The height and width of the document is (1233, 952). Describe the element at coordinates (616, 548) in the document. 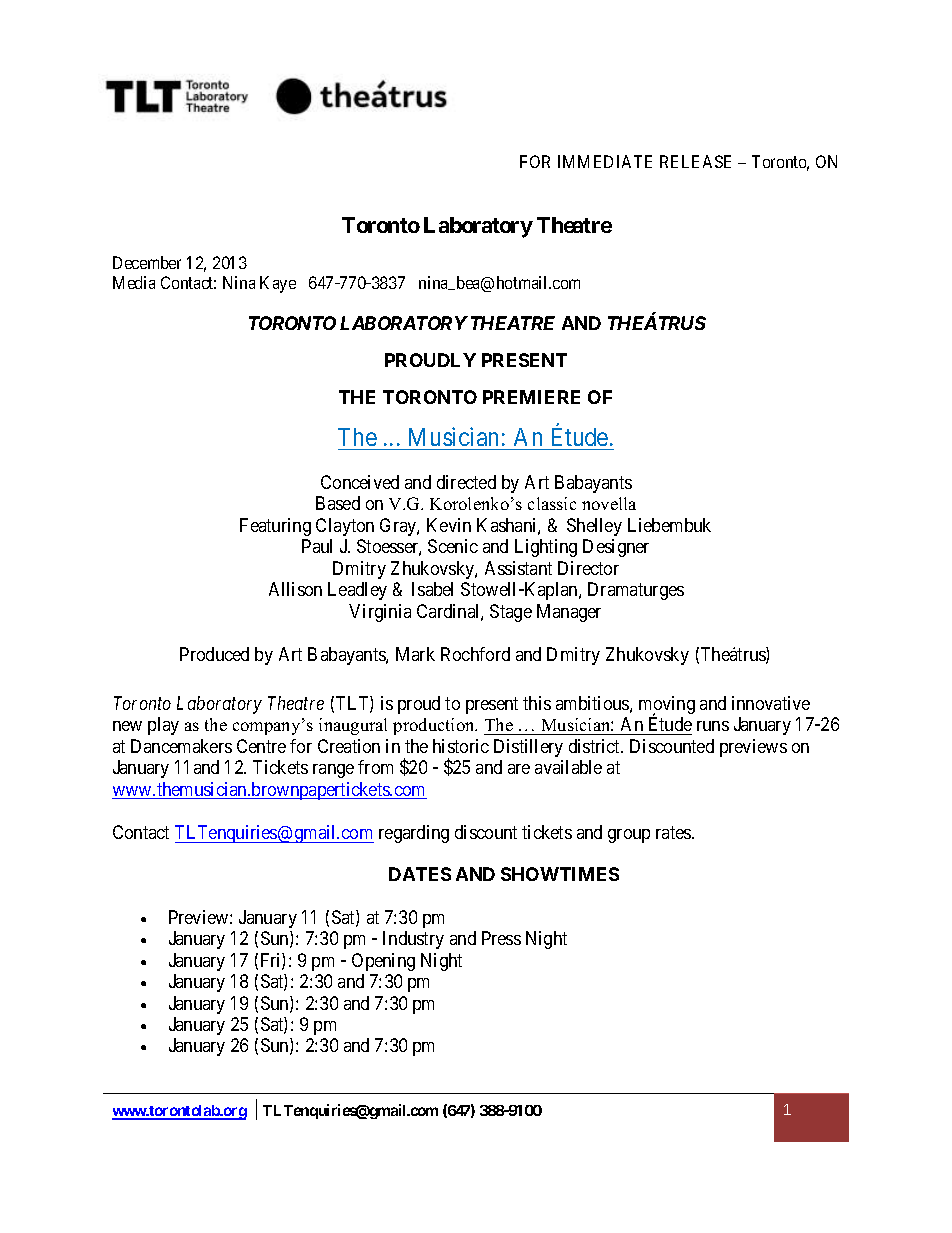

I see `Designer` at that location.
